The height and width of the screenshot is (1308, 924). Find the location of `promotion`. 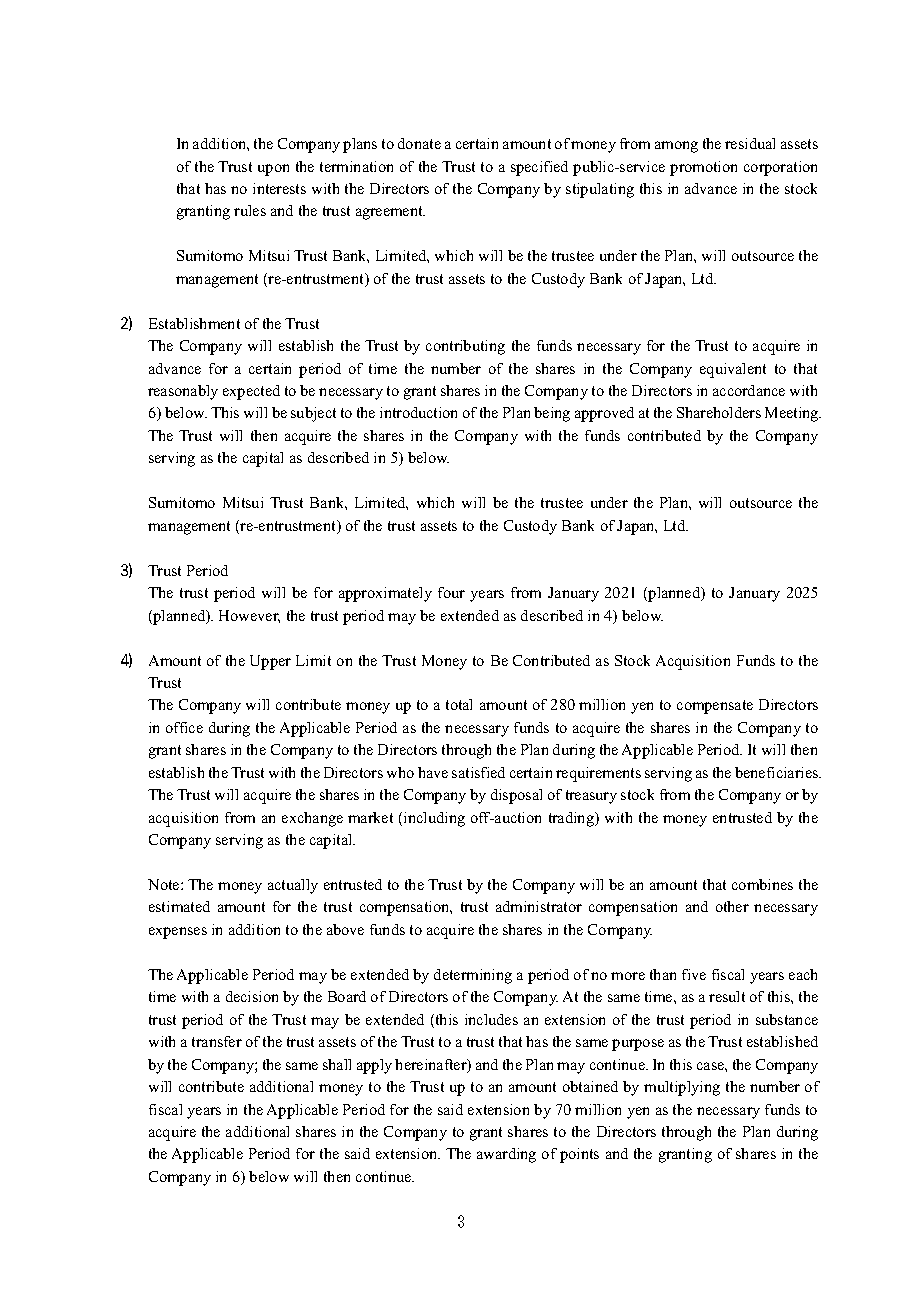

promotion is located at coordinates (703, 168).
